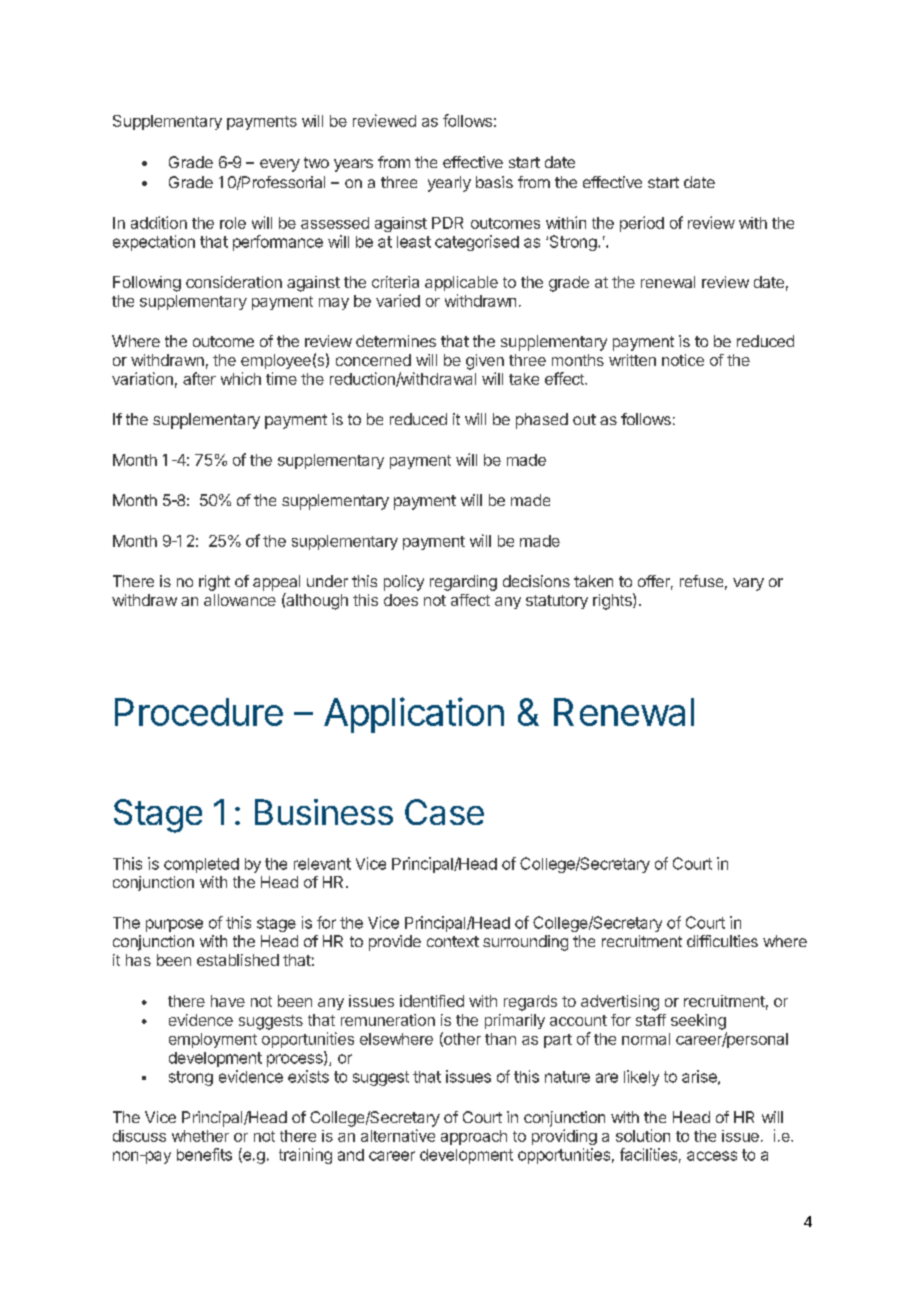 The height and width of the image is (1308, 924). I want to click on role, so click(233, 223).
